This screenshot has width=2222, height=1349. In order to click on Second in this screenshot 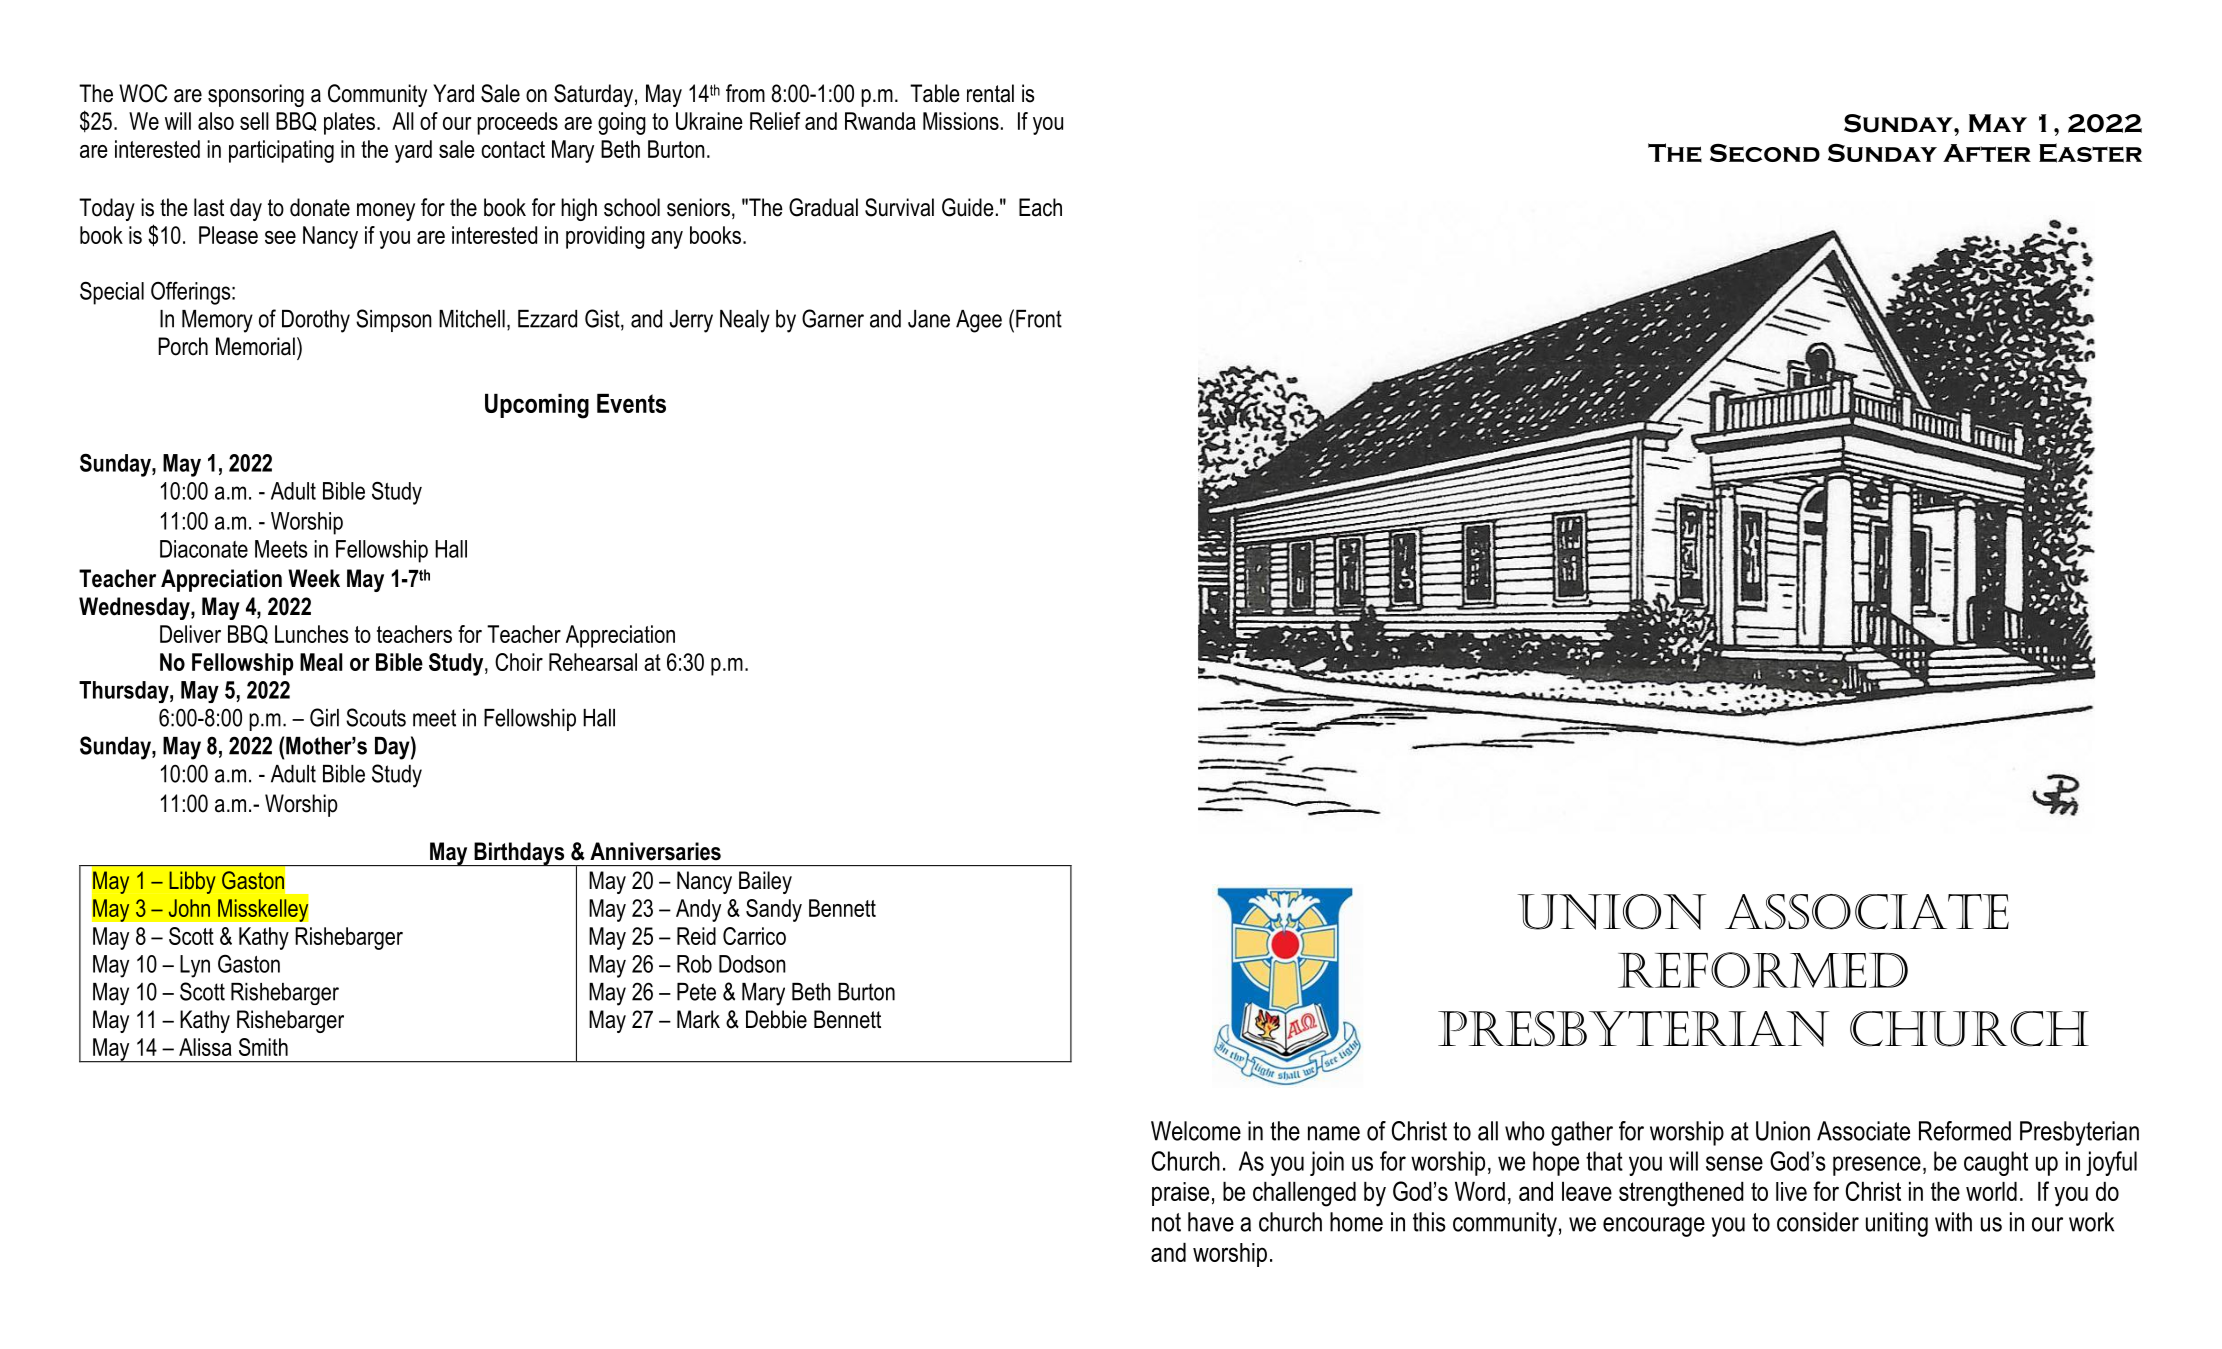, I will do `click(1765, 153)`.
